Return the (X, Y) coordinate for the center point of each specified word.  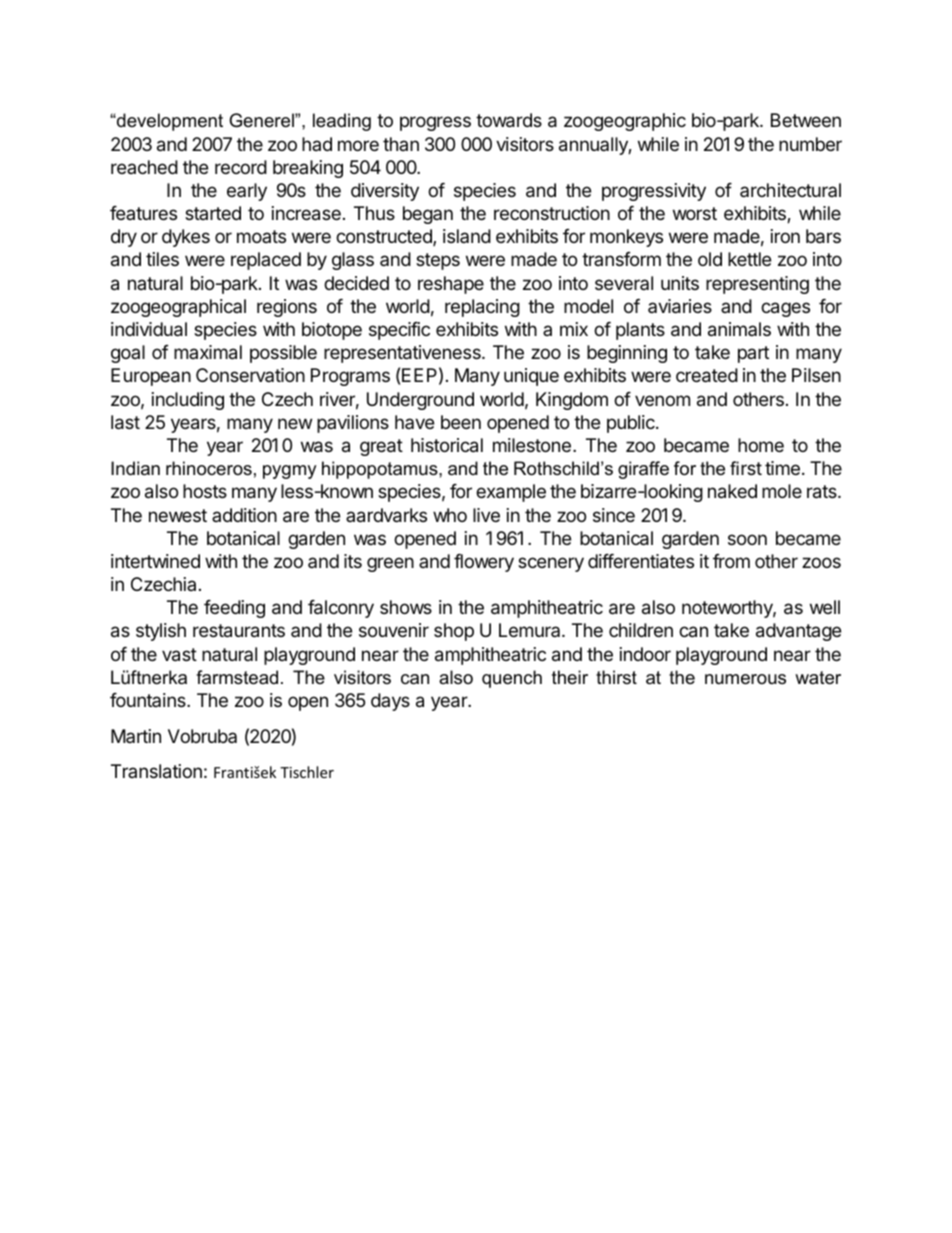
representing (757, 285)
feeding (234, 609)
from (731, 561)
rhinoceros (209, 468)
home (761, 445)
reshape (451, 285)
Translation (156, 771)
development (169, 122)
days (390, 702)
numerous (745, 679)
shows (406, 607)
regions (287, 308)
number (810, 144)
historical (447, 445)
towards (509, 120)
